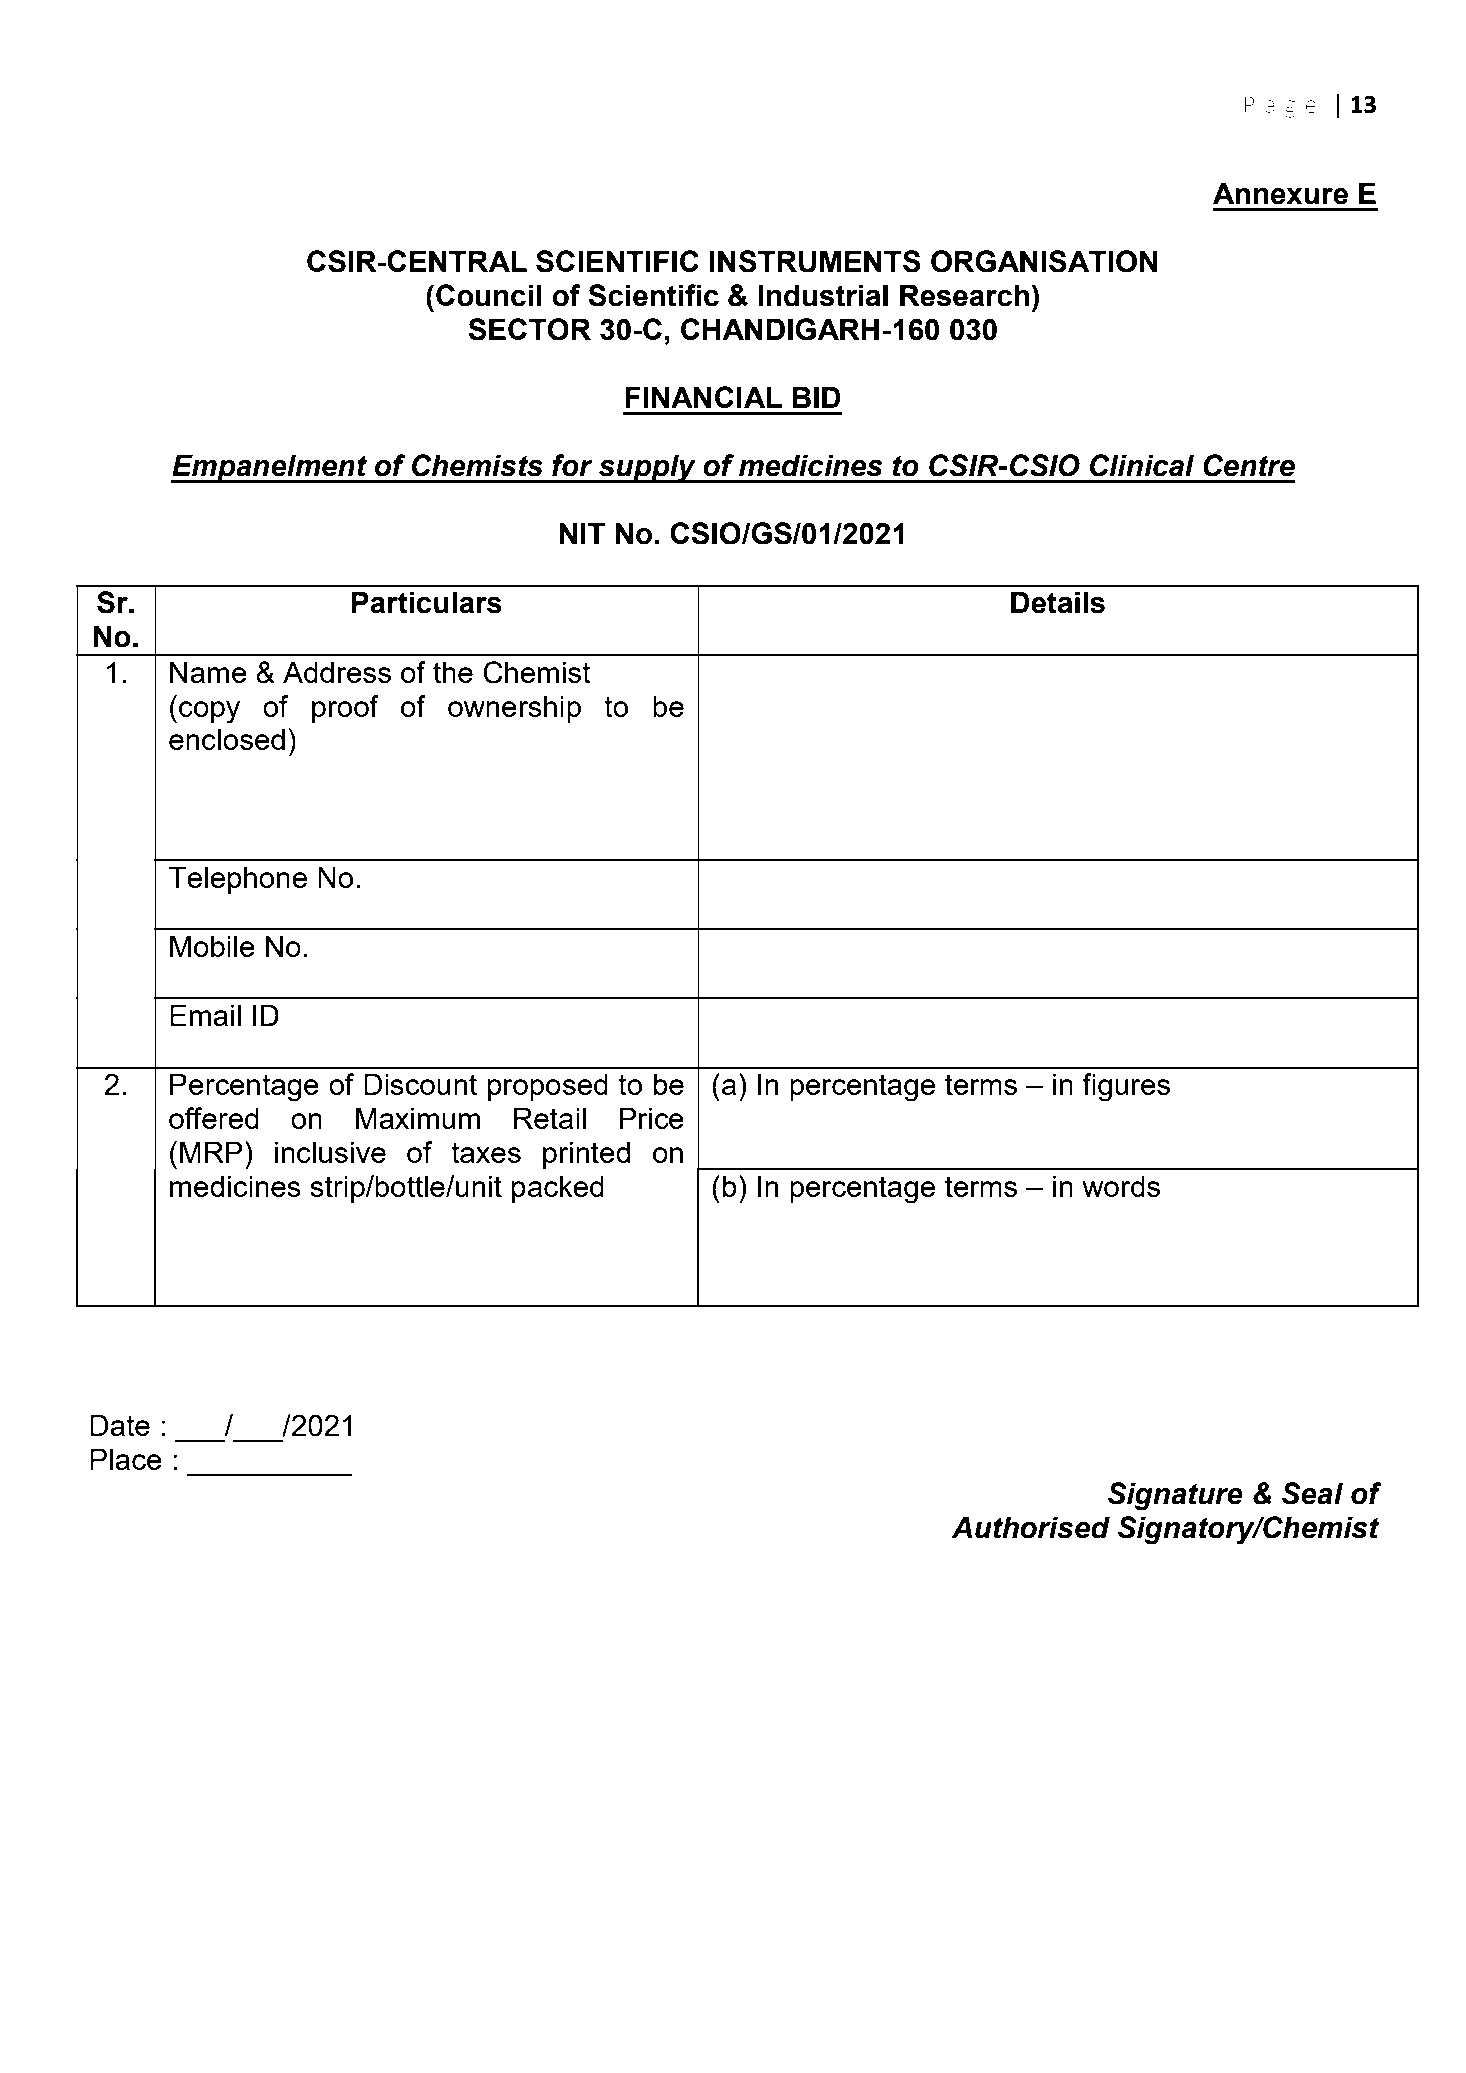 The width and height of the screenshot is (1466, 2073). I want to click on figures, so click(1126, 1087).
